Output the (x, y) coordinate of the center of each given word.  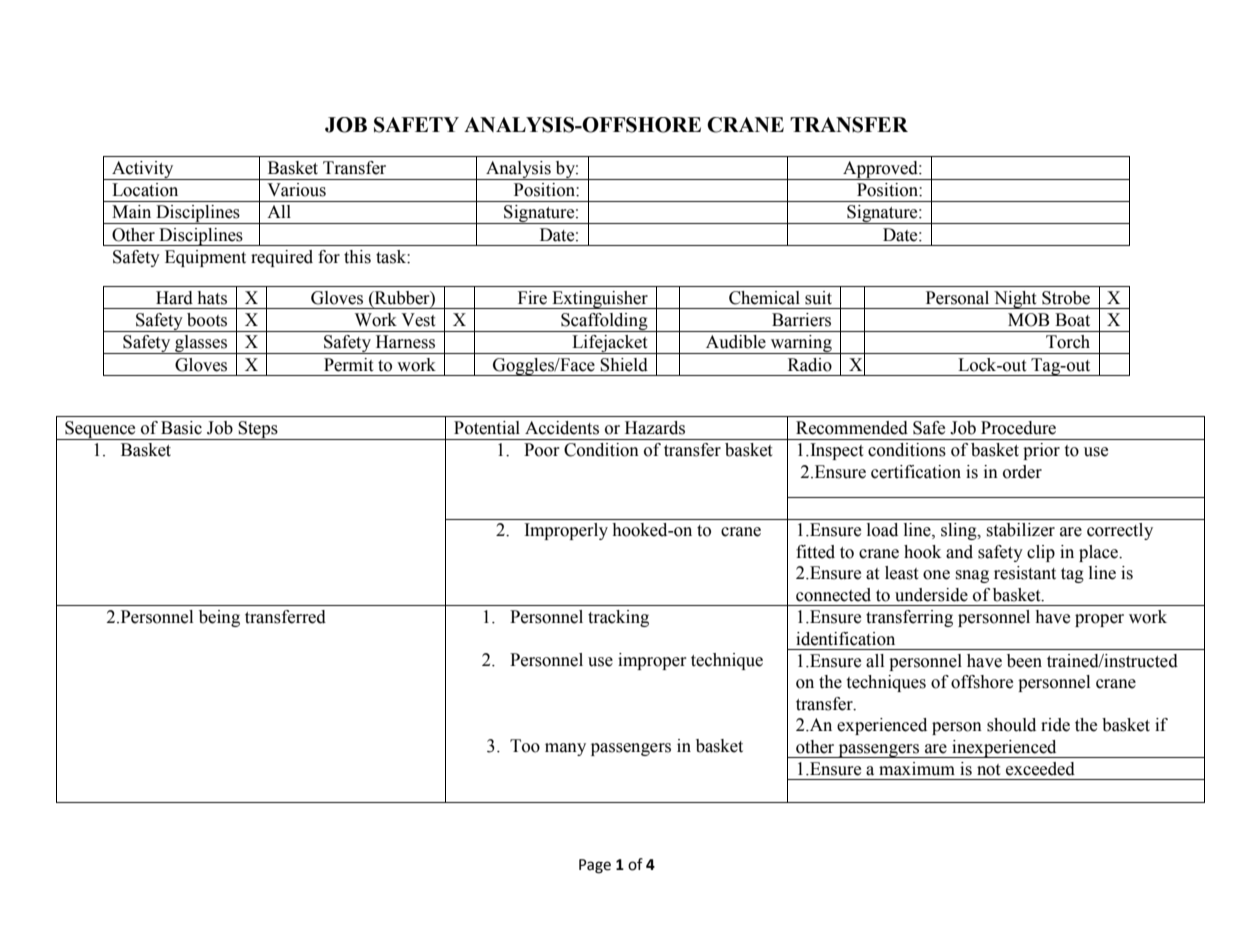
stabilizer (1020, 530)
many (565, 749)
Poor (542, 450)
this (357, 257)
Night (1015, 300)
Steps (258, 430)
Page (595, 866)
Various (296, 190)
